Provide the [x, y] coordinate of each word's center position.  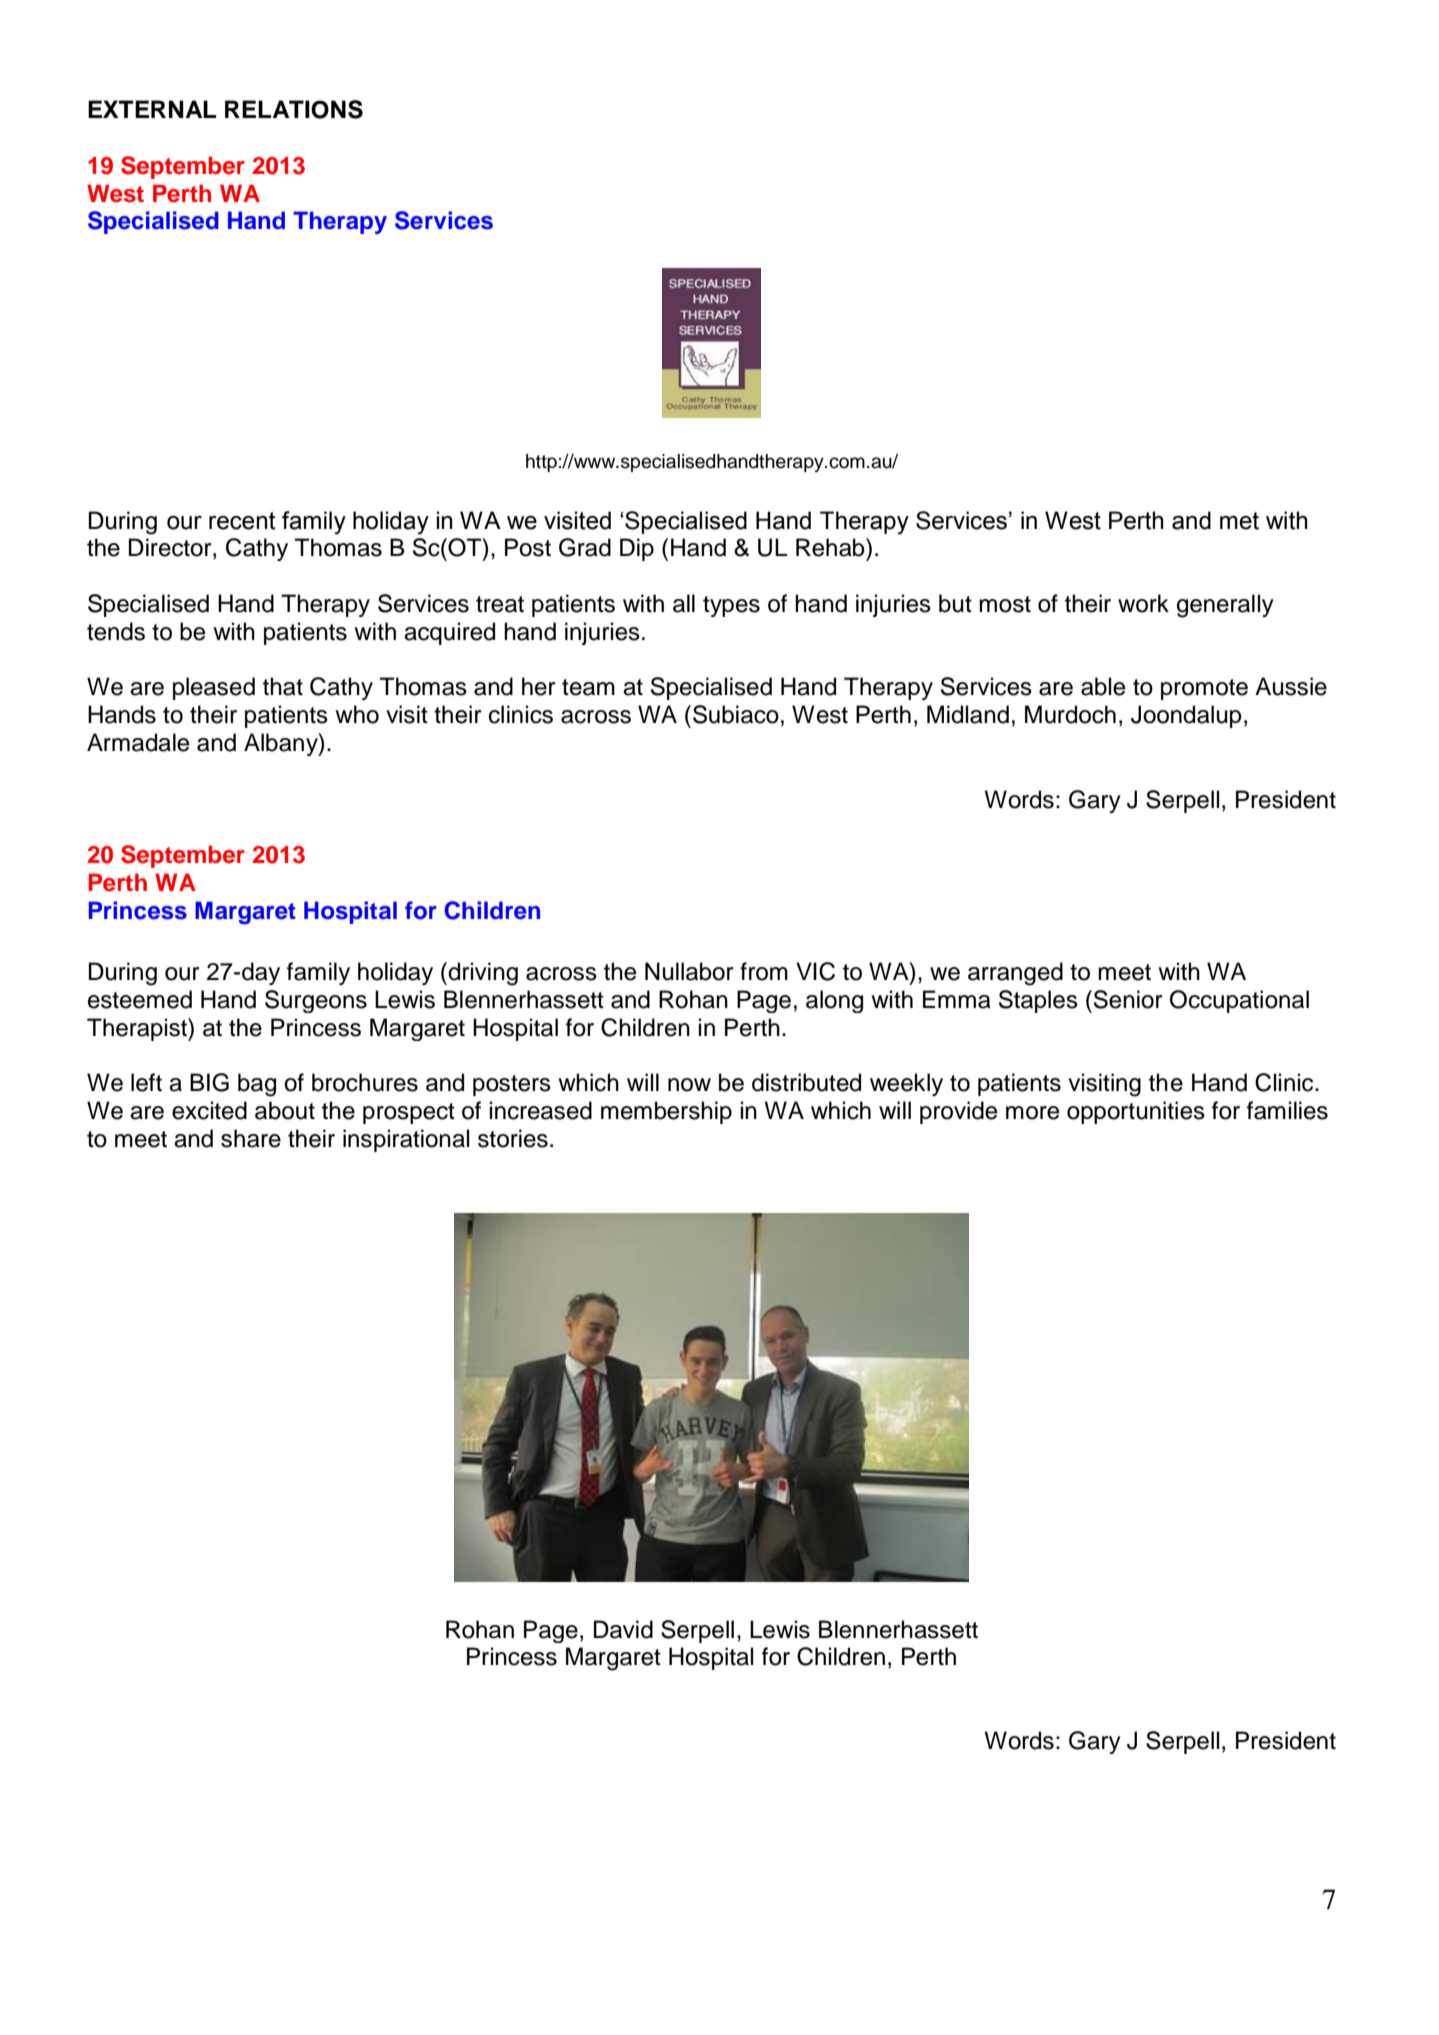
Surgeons [316, 1001]
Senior [1128, 999]
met [1239, 521]
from [764, 971]
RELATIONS [294, 109]
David [623, 1629]
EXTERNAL [152, 109]
